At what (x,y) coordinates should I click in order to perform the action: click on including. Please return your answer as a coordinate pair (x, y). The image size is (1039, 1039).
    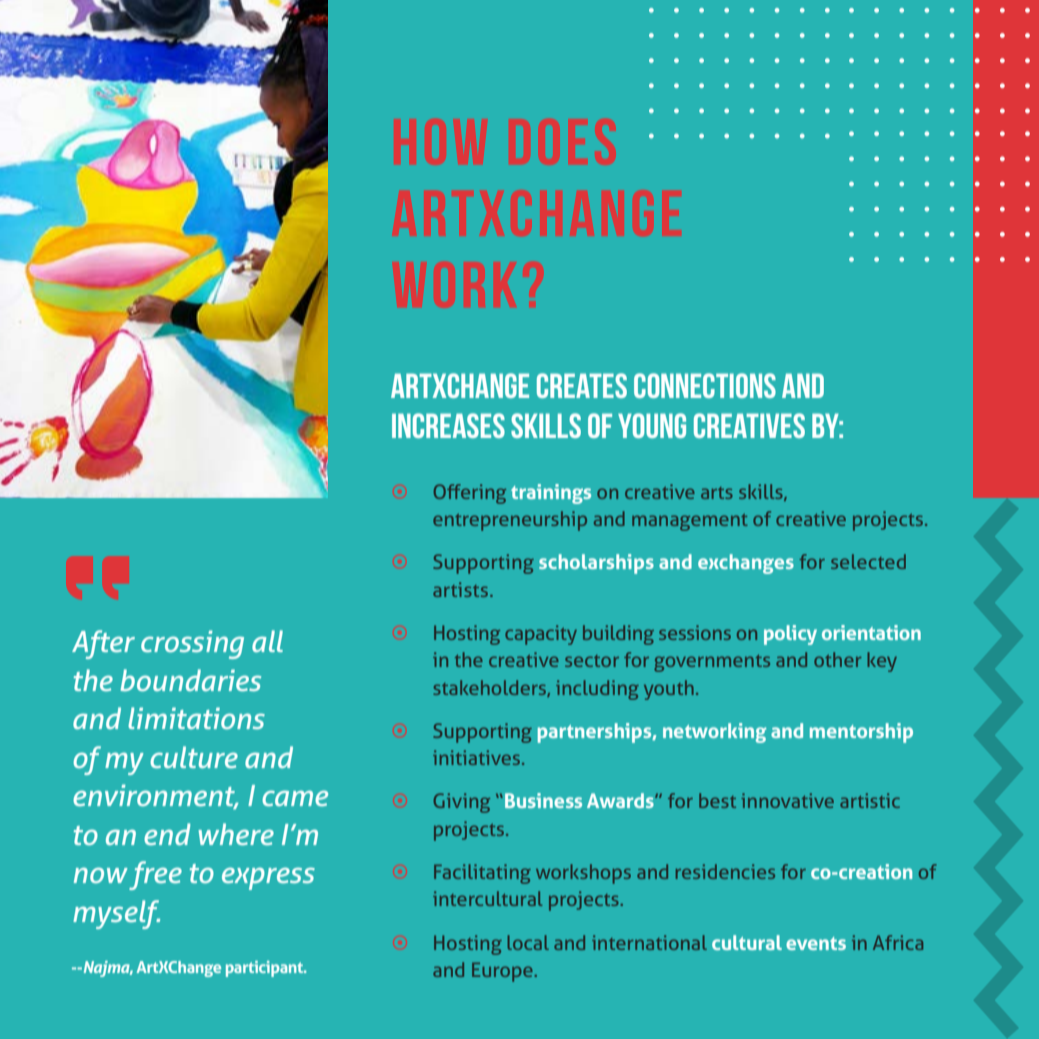
    Looking at the image, I should click on (597, 690).
